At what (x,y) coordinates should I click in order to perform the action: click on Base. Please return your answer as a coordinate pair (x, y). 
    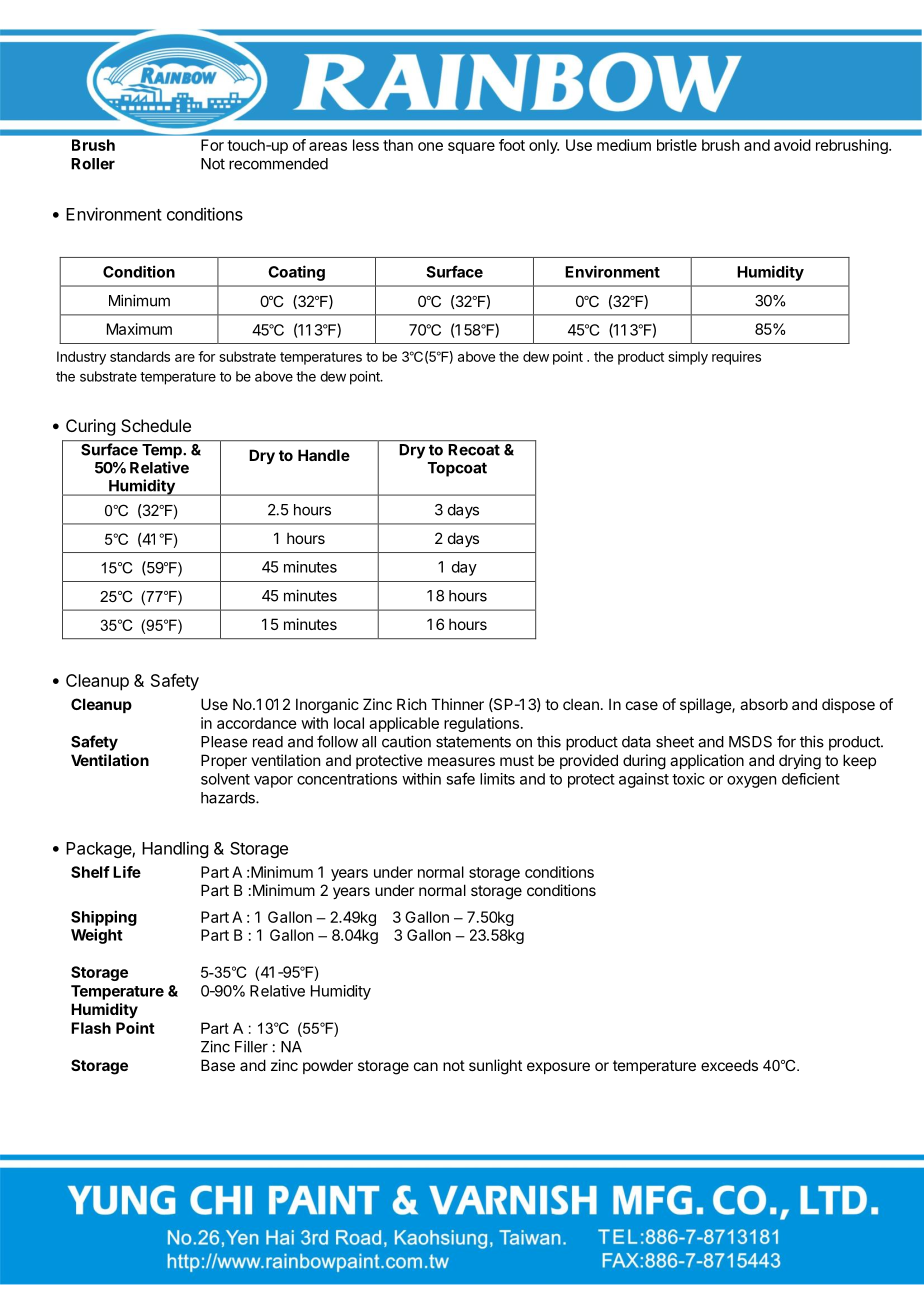
    Looking at the image, I should click on (218, 1065).
